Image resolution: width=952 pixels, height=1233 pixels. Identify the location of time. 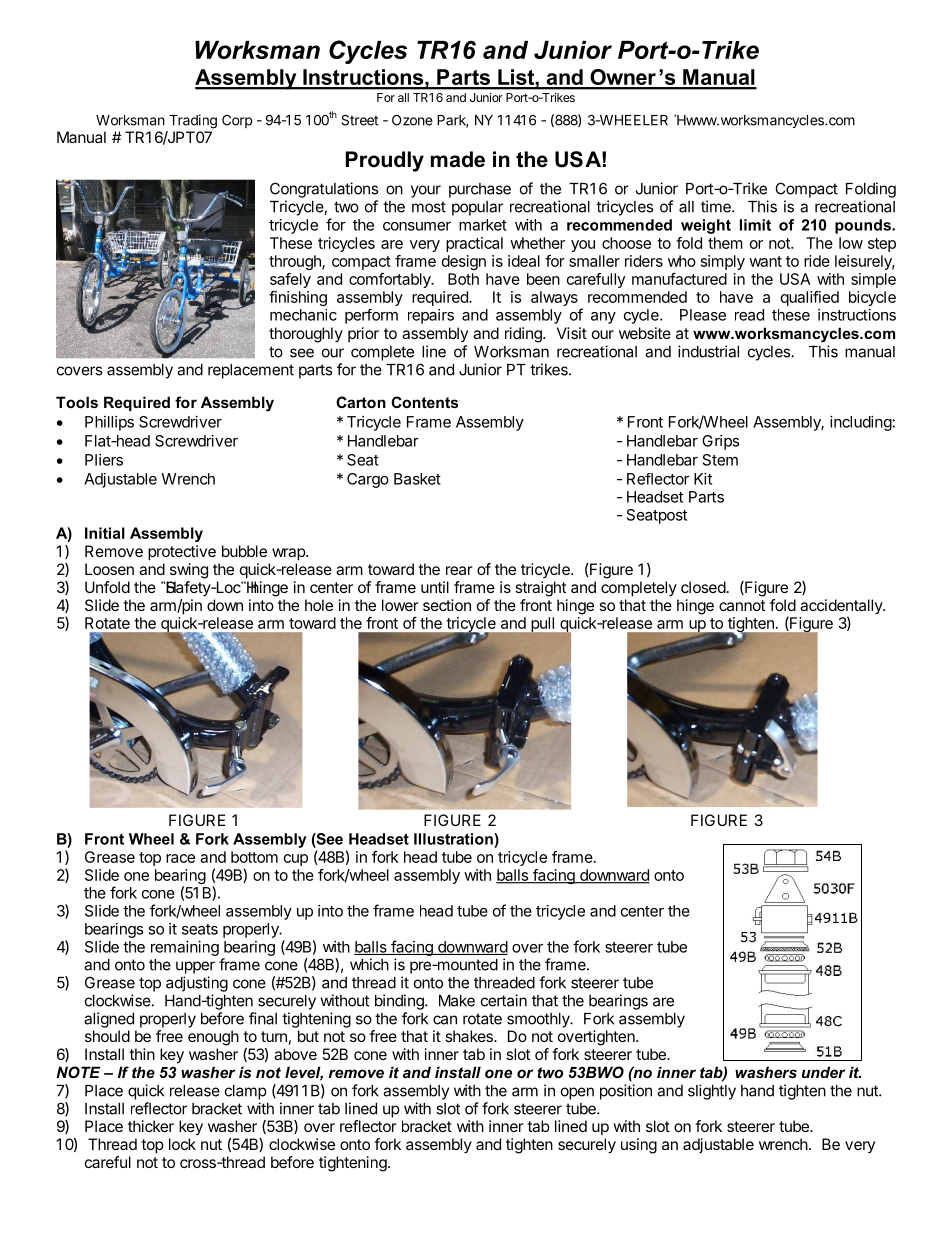
(717, 206).
